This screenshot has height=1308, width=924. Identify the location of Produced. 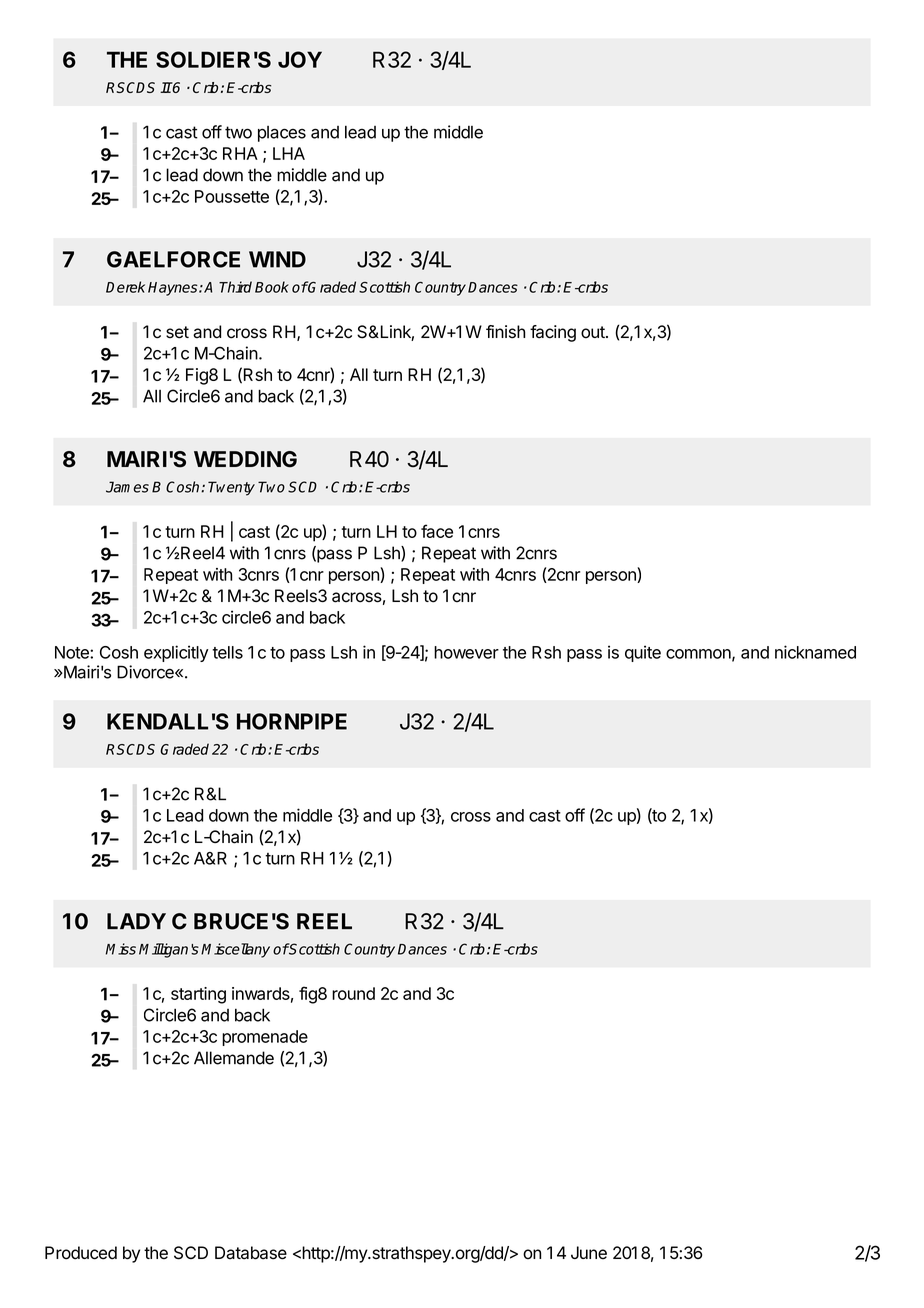
(81, 1253).
